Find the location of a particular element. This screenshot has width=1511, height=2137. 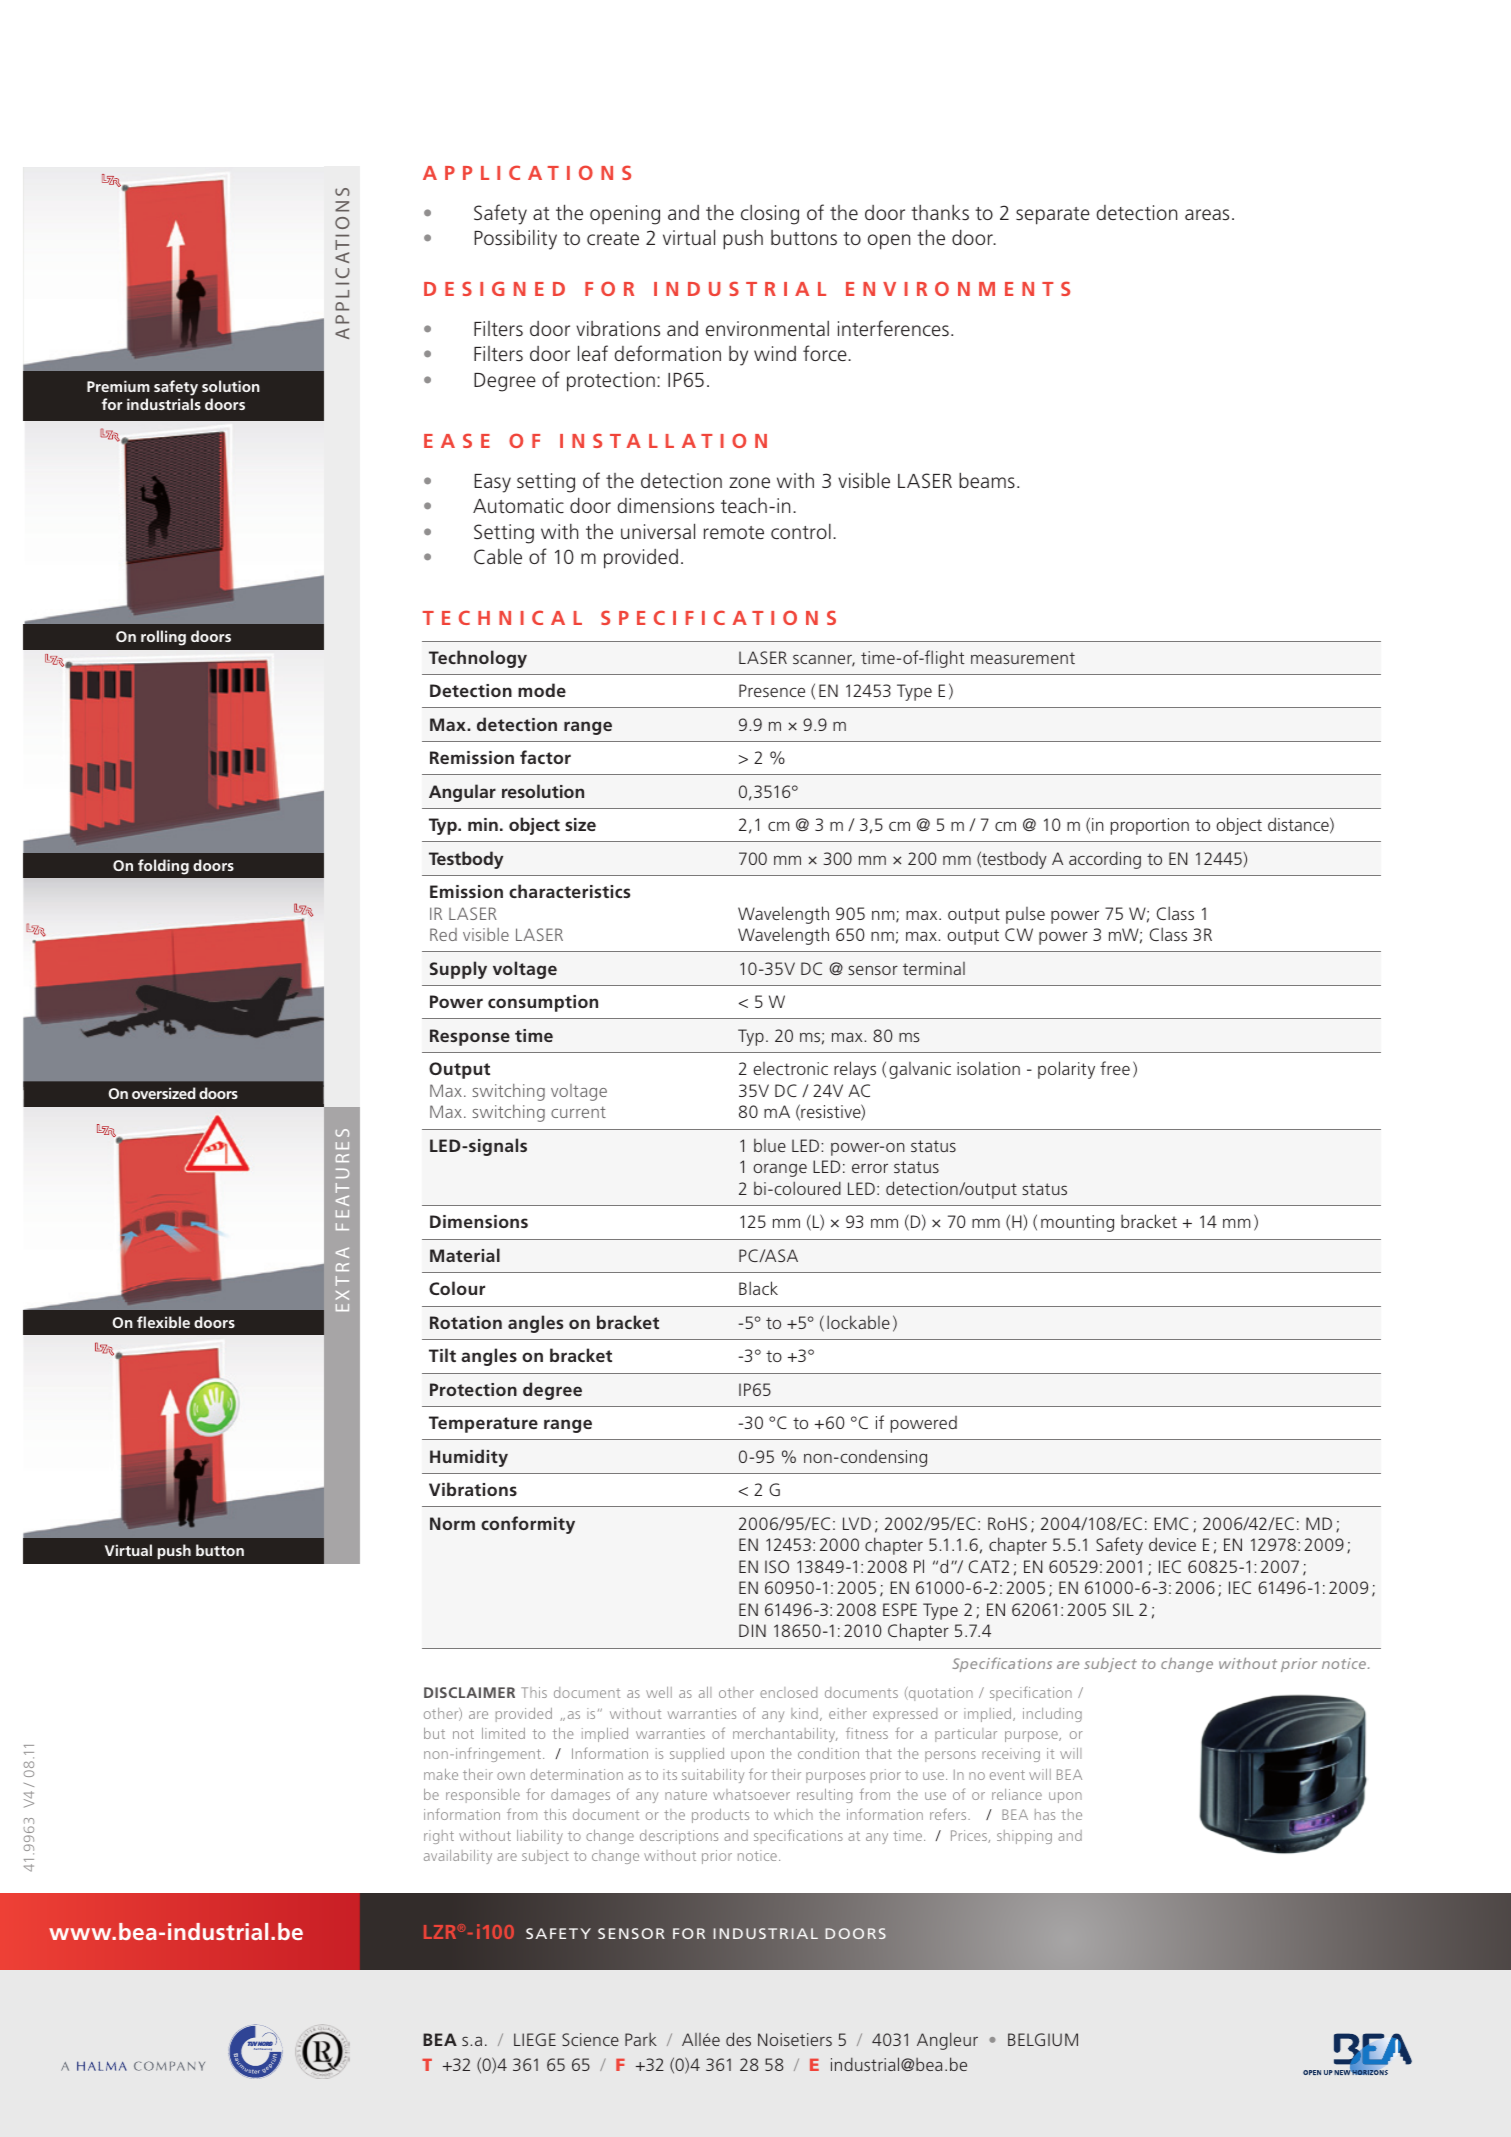

Park is located at coordinates (641, 2039).
